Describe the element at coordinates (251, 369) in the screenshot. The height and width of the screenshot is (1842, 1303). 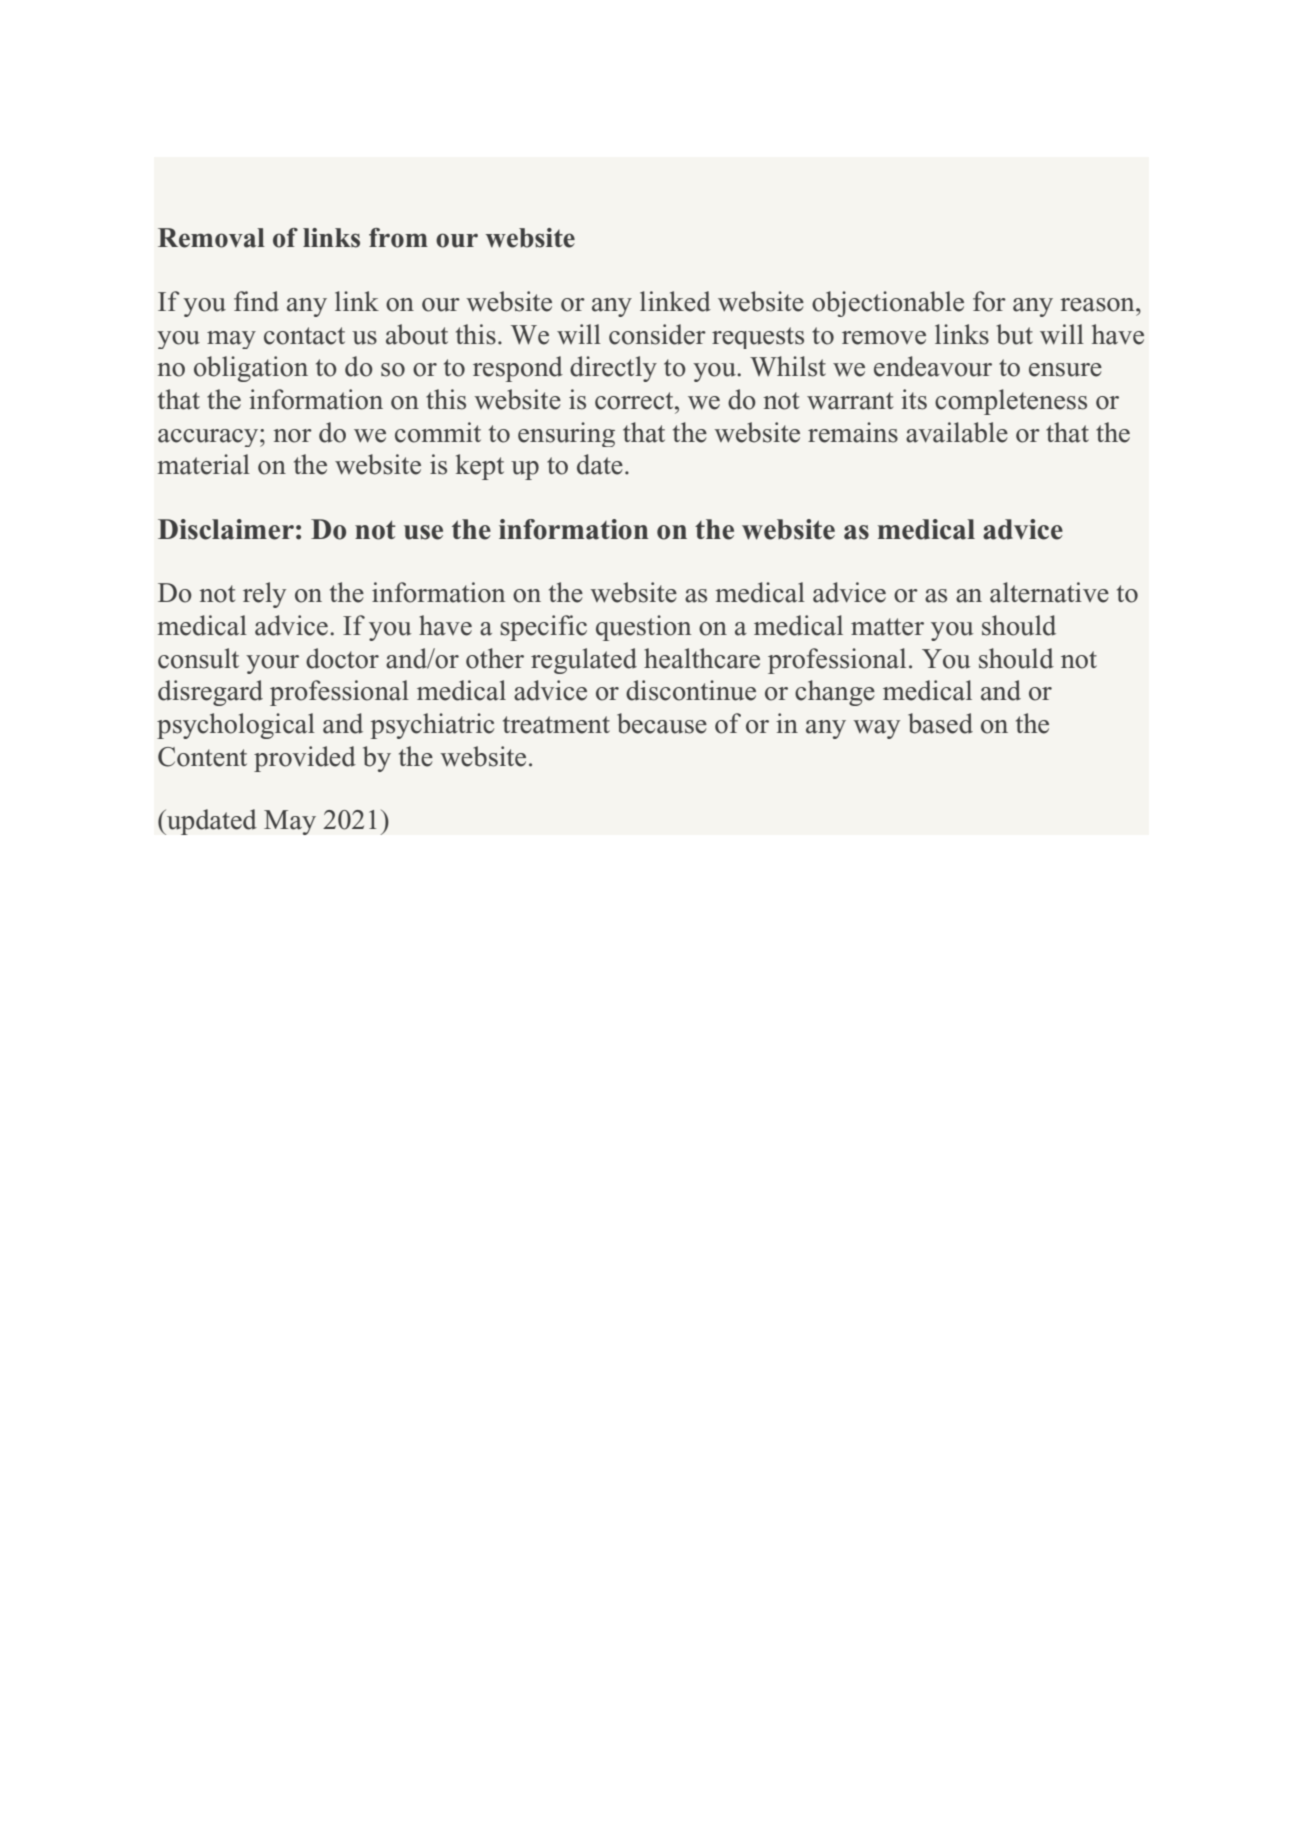
I see `obligation` at that location.
